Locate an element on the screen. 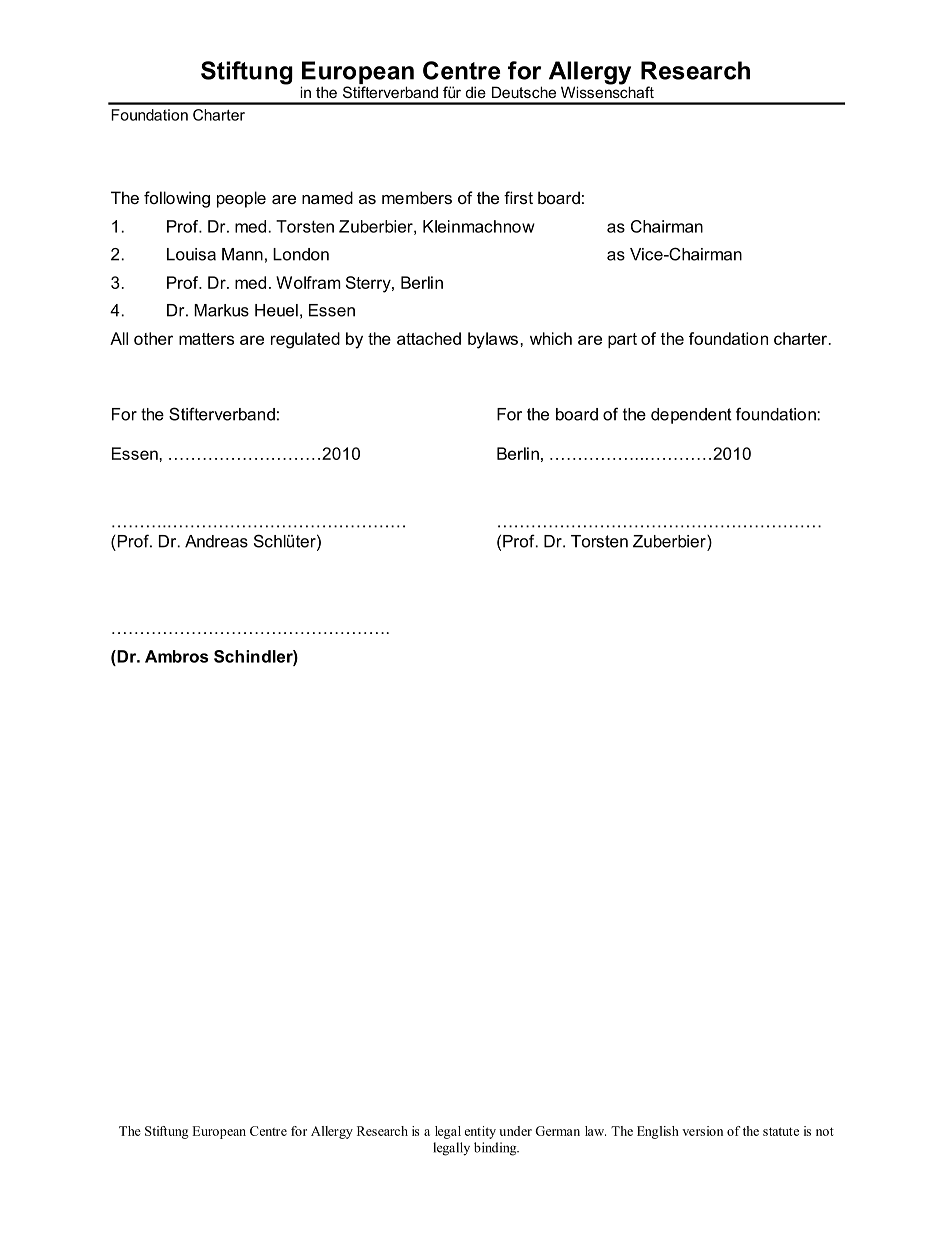  binding is located at coordinates (496, 1149).
